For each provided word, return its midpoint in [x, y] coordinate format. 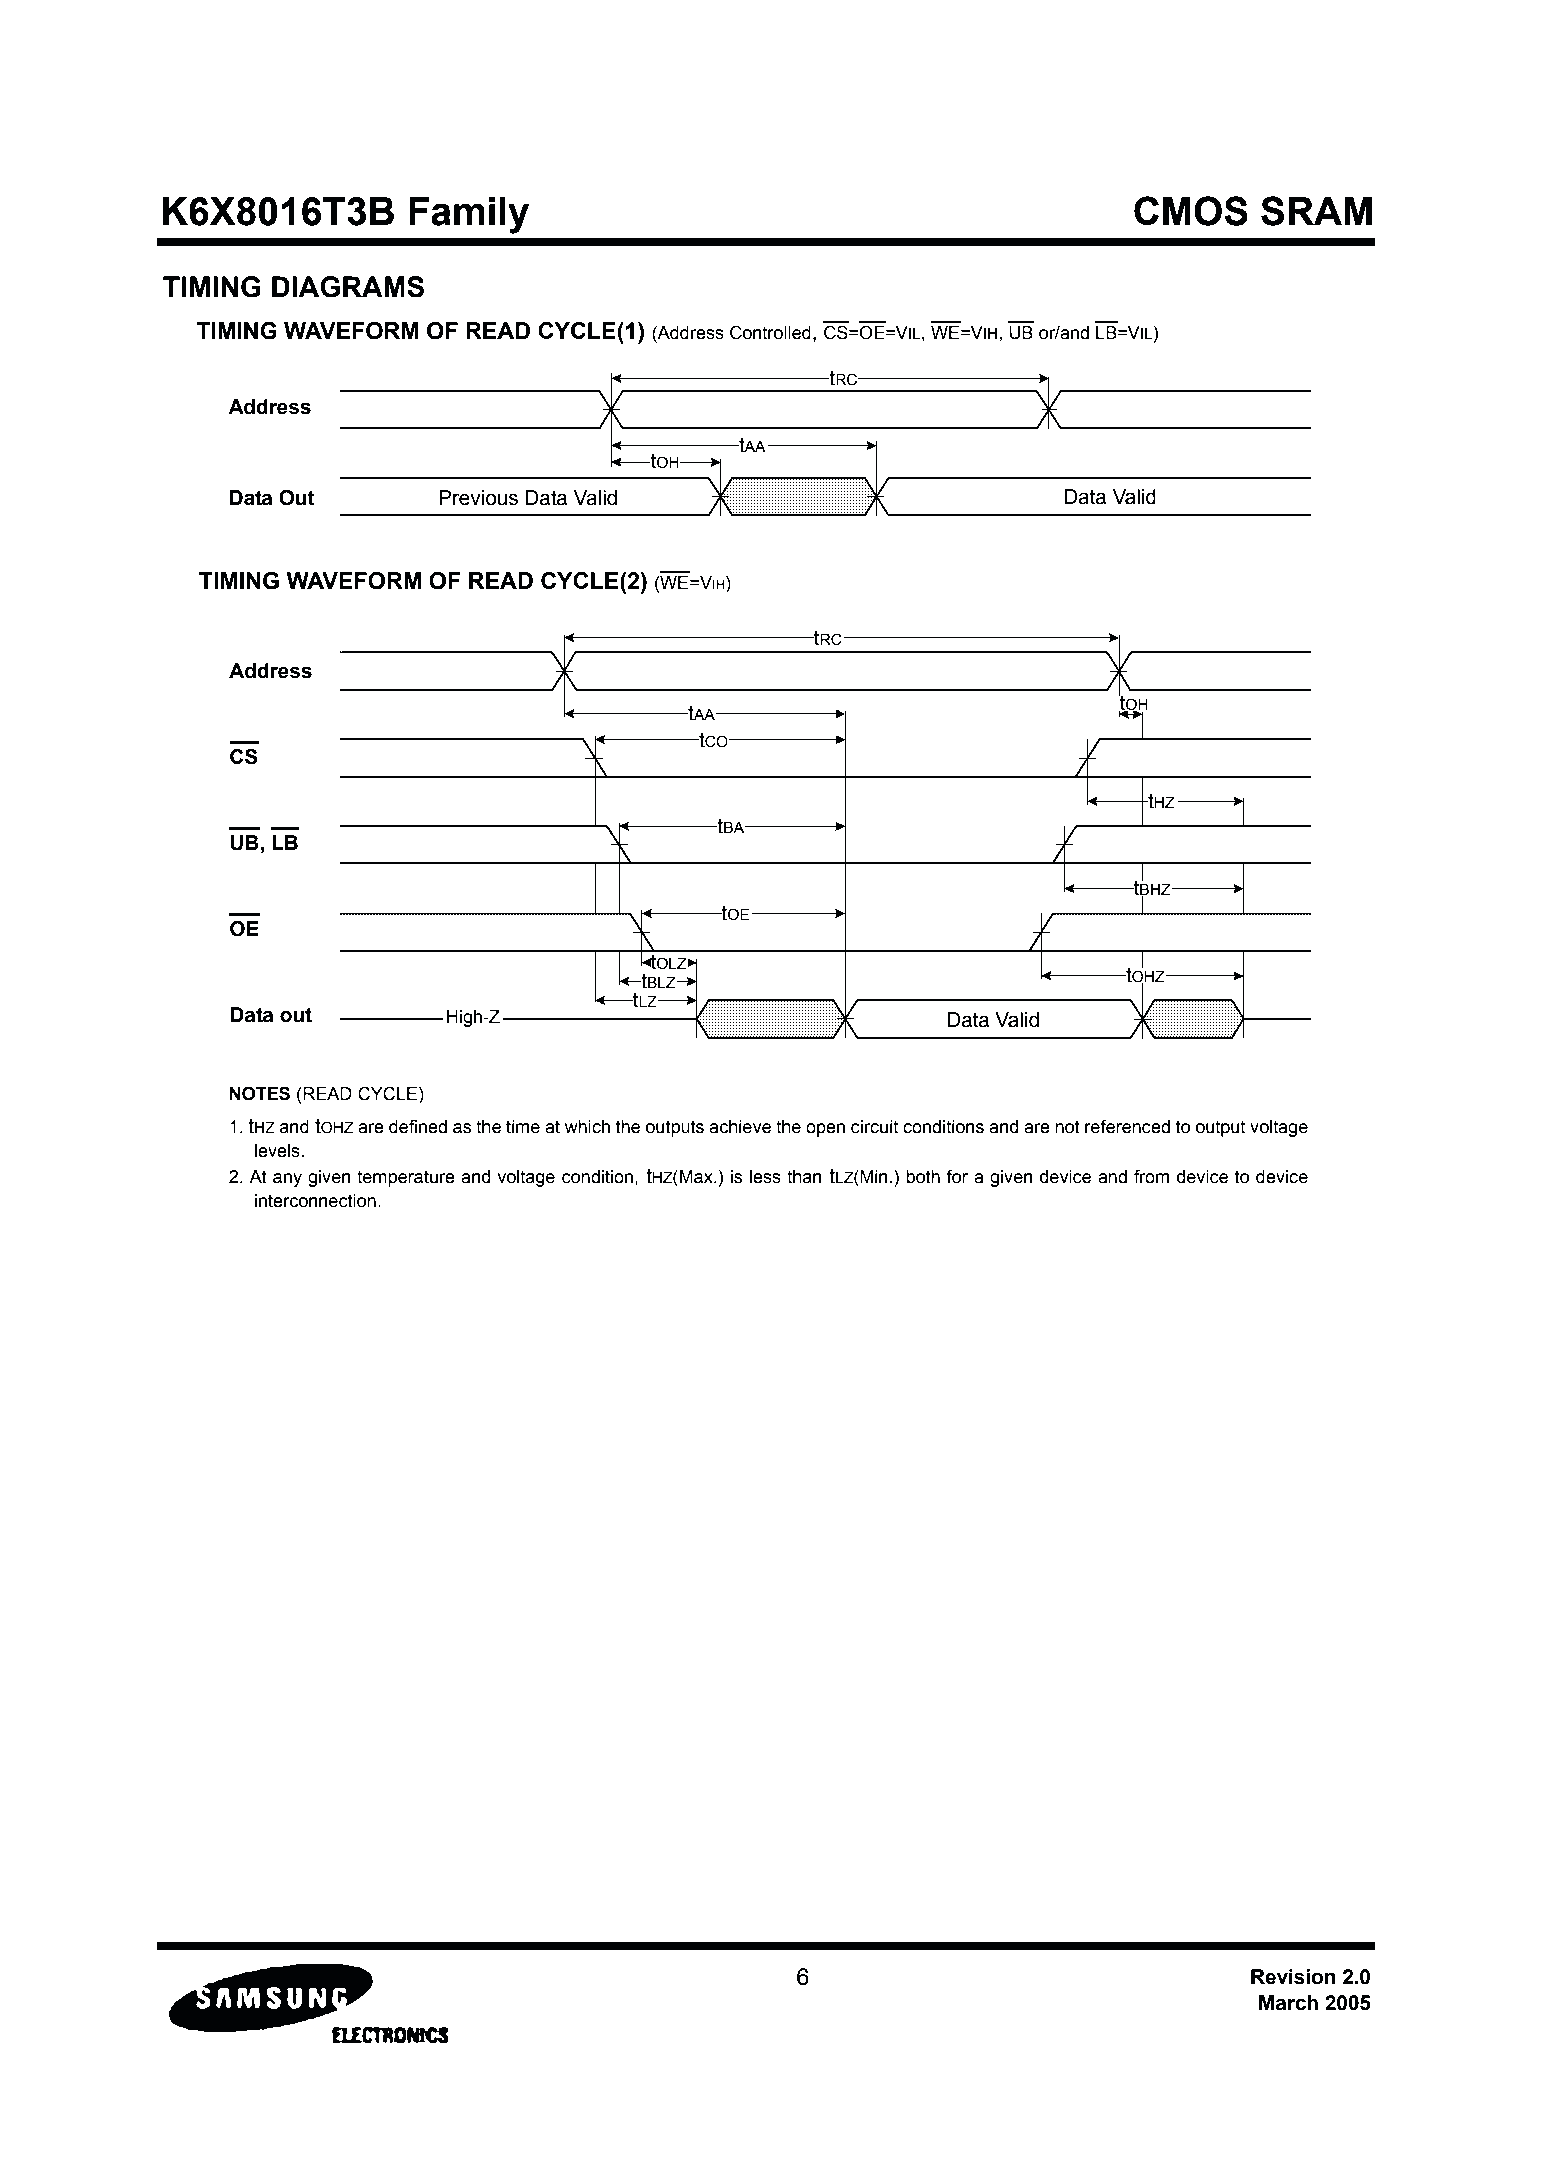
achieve [740, 1127]
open [825, 1130]
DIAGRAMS [348, 287]
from [1151, 1176]
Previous [478, 498]
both [923, 1177]
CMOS [1191, 211]
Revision [1293, 1977]
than [804, 1177]
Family [469, 215]
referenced [1127, 1126]
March [1288, 2003]
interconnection [315, 1201]
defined [418, 1126]
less [765, 1177]
